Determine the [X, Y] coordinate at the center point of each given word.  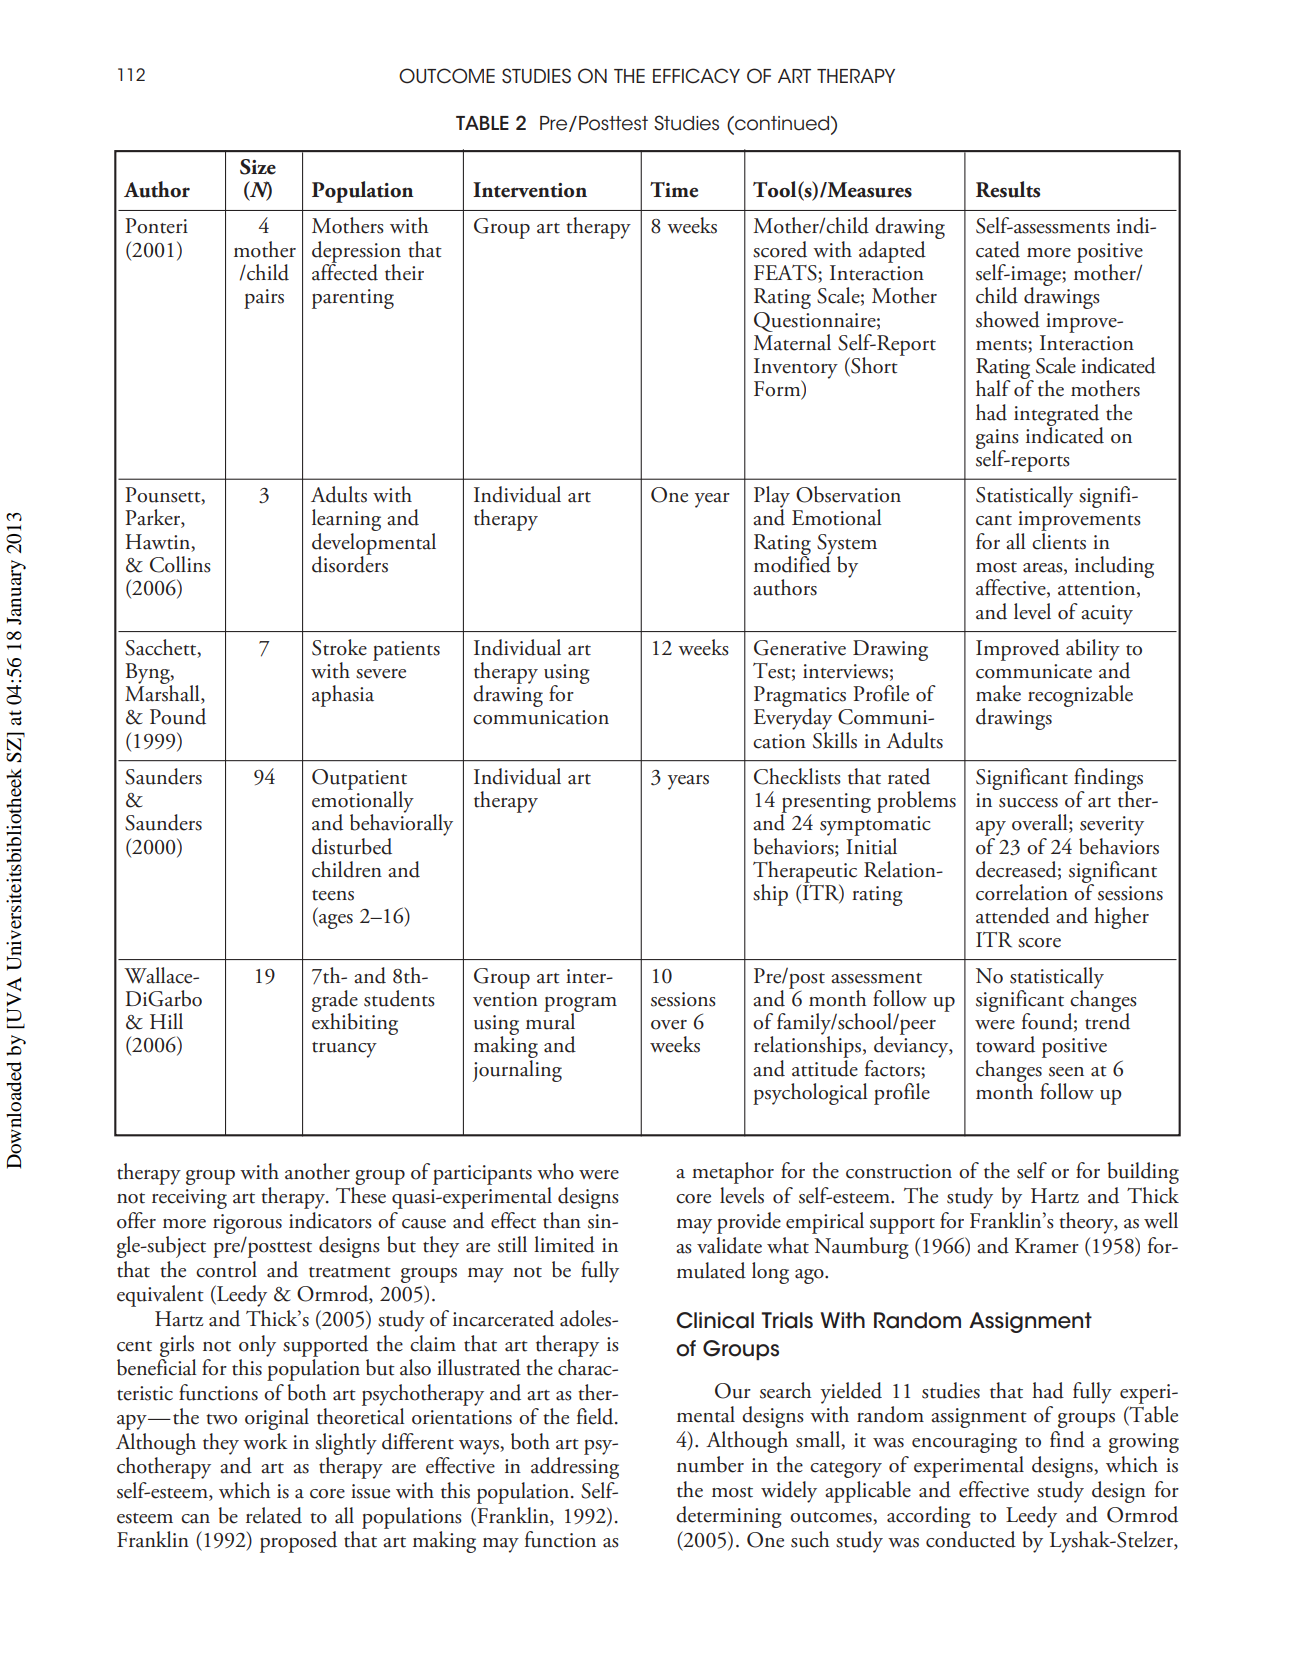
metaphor [733, 1173]
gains [997, 440]
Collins [180, 564]
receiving [189, 1199]
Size [258, 167]
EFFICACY [696, 76]
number [710, 1464]
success [1028, 803]
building [1143, 1173]
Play [772, 498]
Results [1008, 189]
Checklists [797, 776]
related [274, 1515]
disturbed [352, 846]
